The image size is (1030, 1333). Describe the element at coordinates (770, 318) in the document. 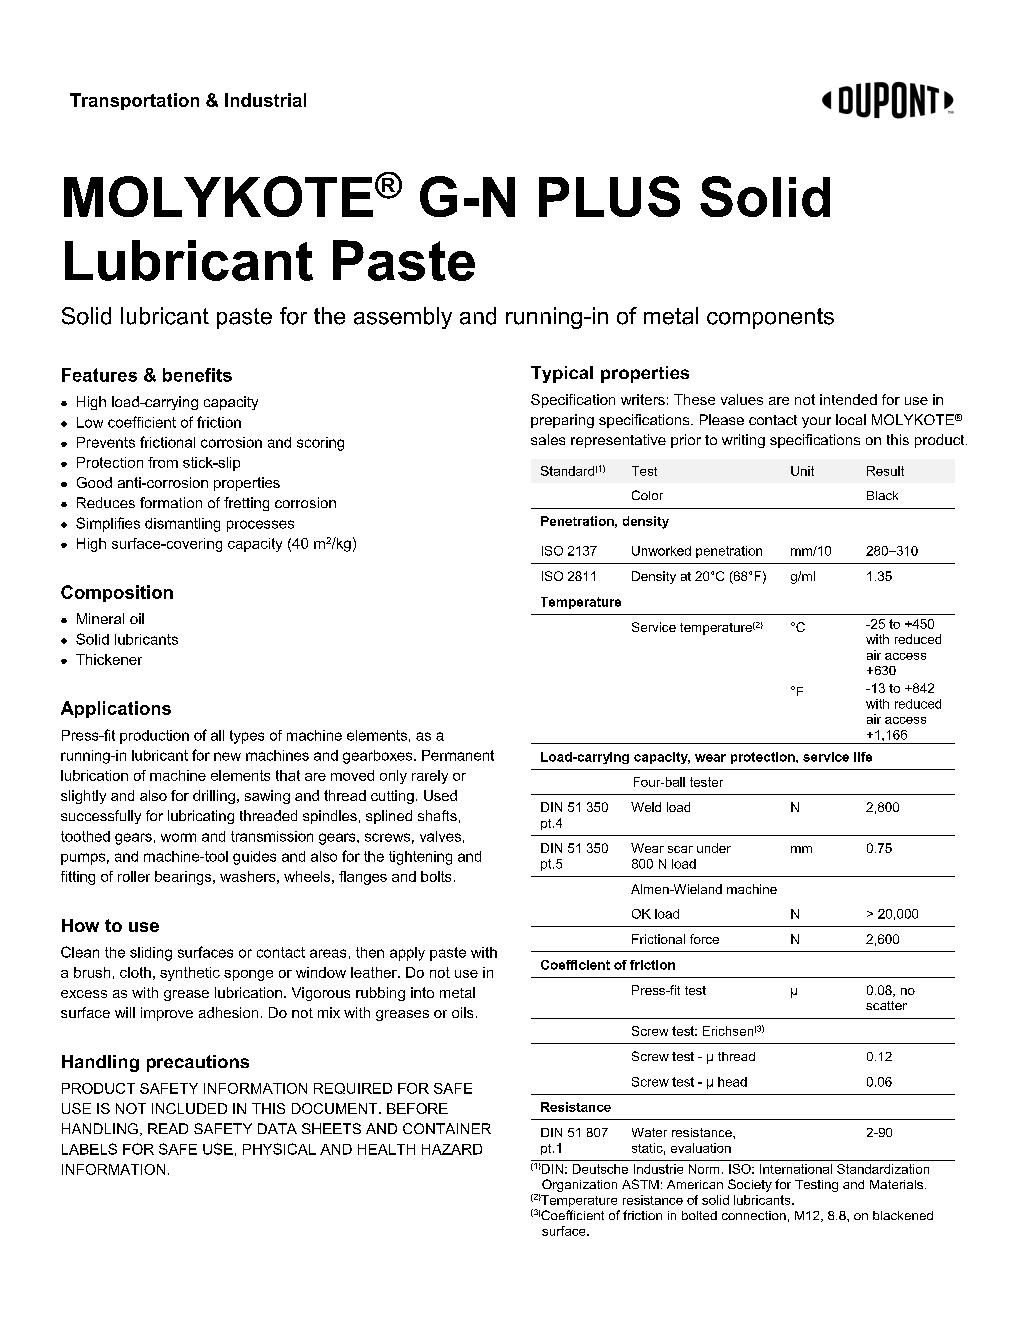

I see `components` at that location.
